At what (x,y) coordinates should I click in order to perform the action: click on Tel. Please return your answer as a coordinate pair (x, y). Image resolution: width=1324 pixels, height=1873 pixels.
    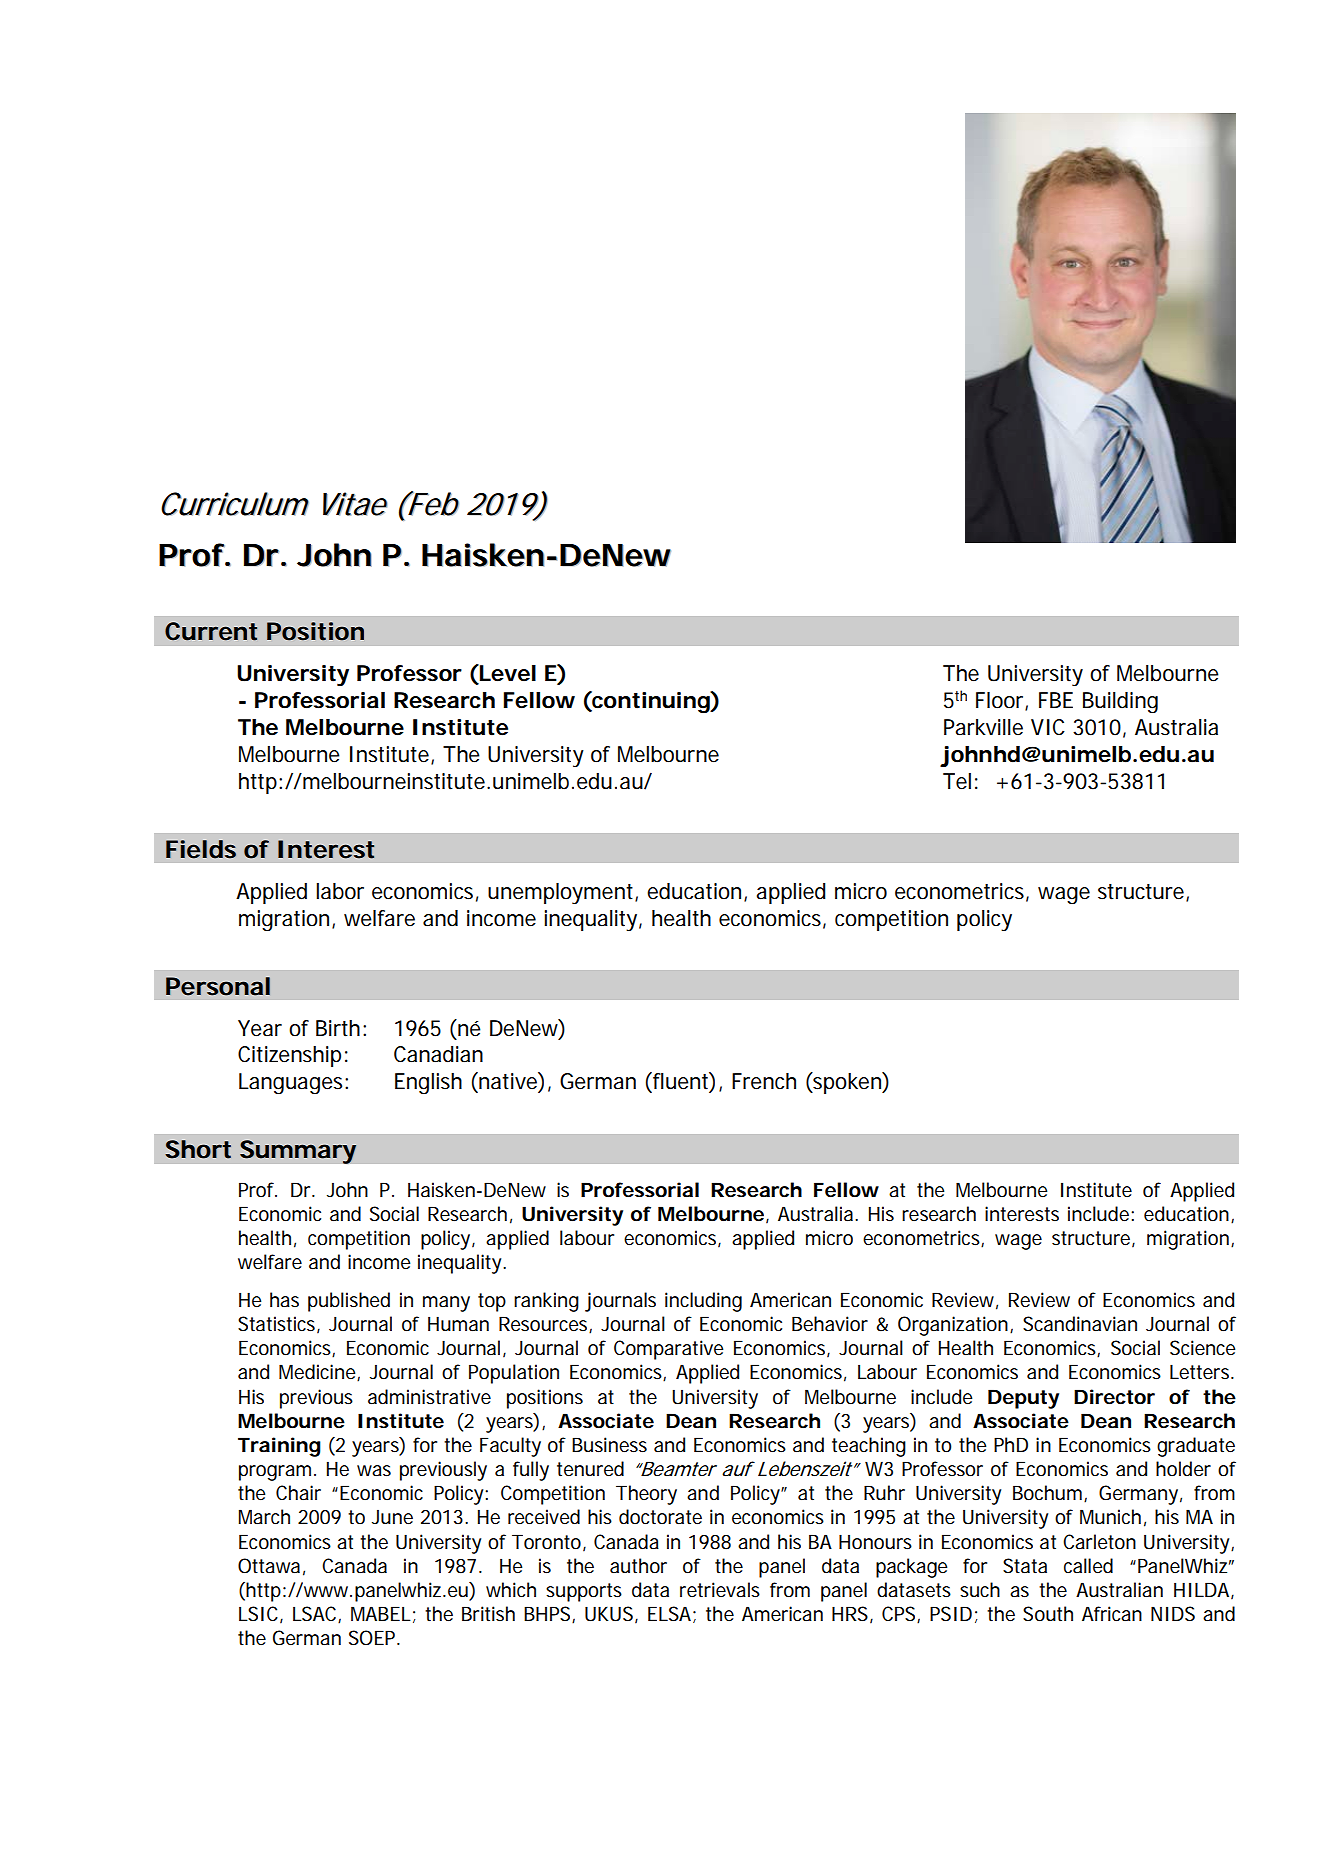
    Looking at the image, I should click on (957, 781).
